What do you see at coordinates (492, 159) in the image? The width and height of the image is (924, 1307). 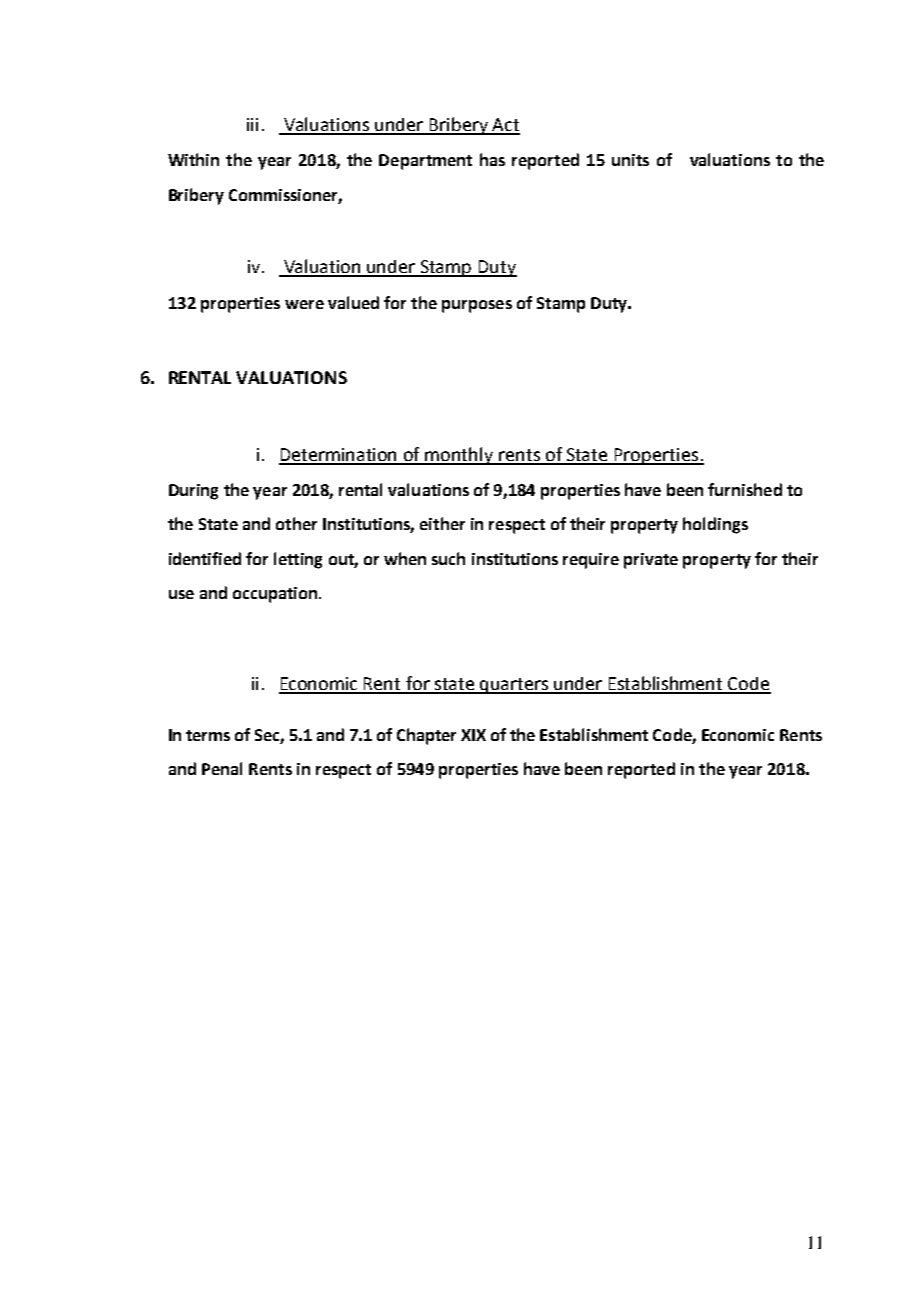 I see `has` at bounding box center [492, 159].
